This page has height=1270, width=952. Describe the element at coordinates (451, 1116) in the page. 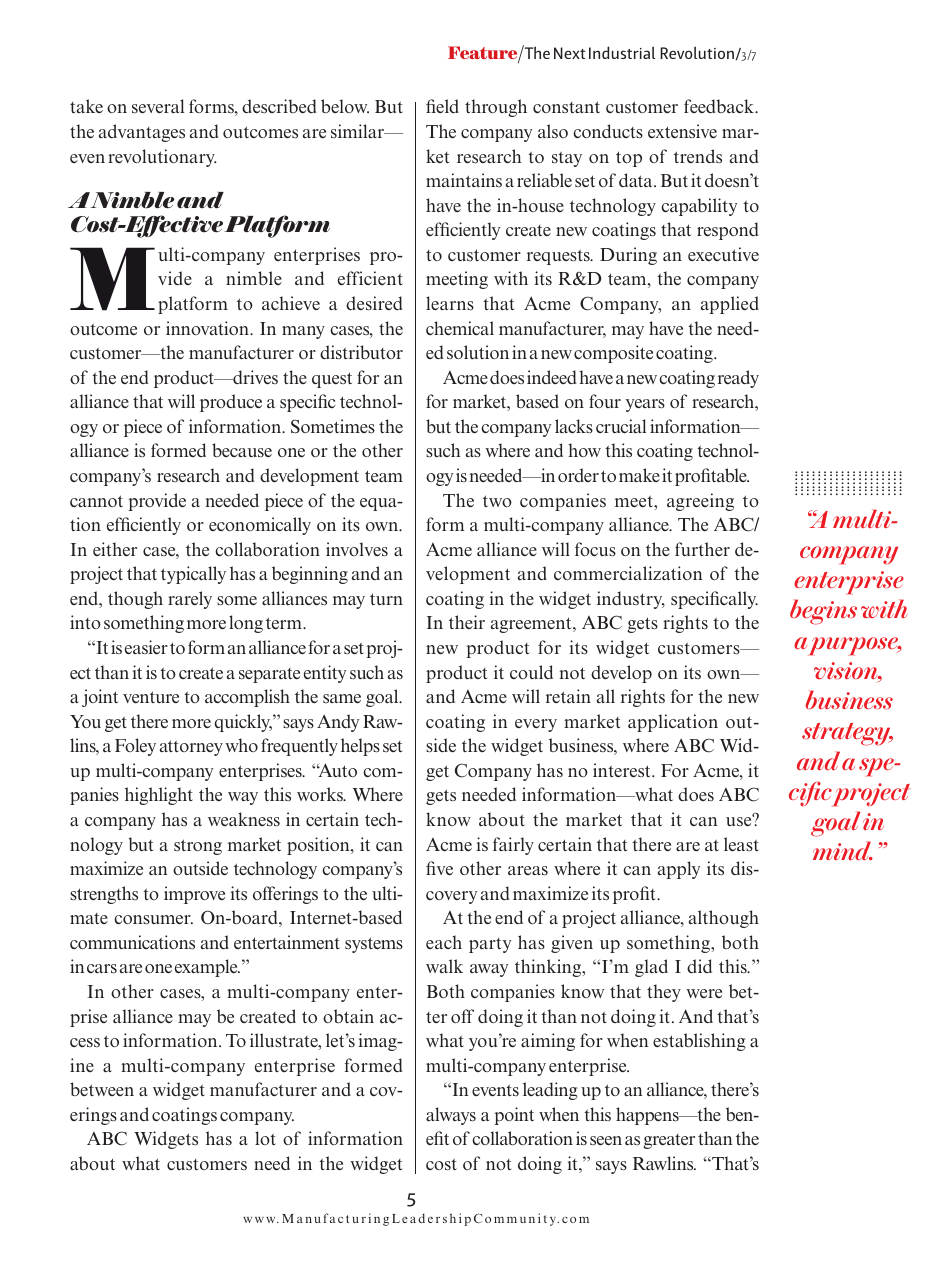

I see `always` at that location.
